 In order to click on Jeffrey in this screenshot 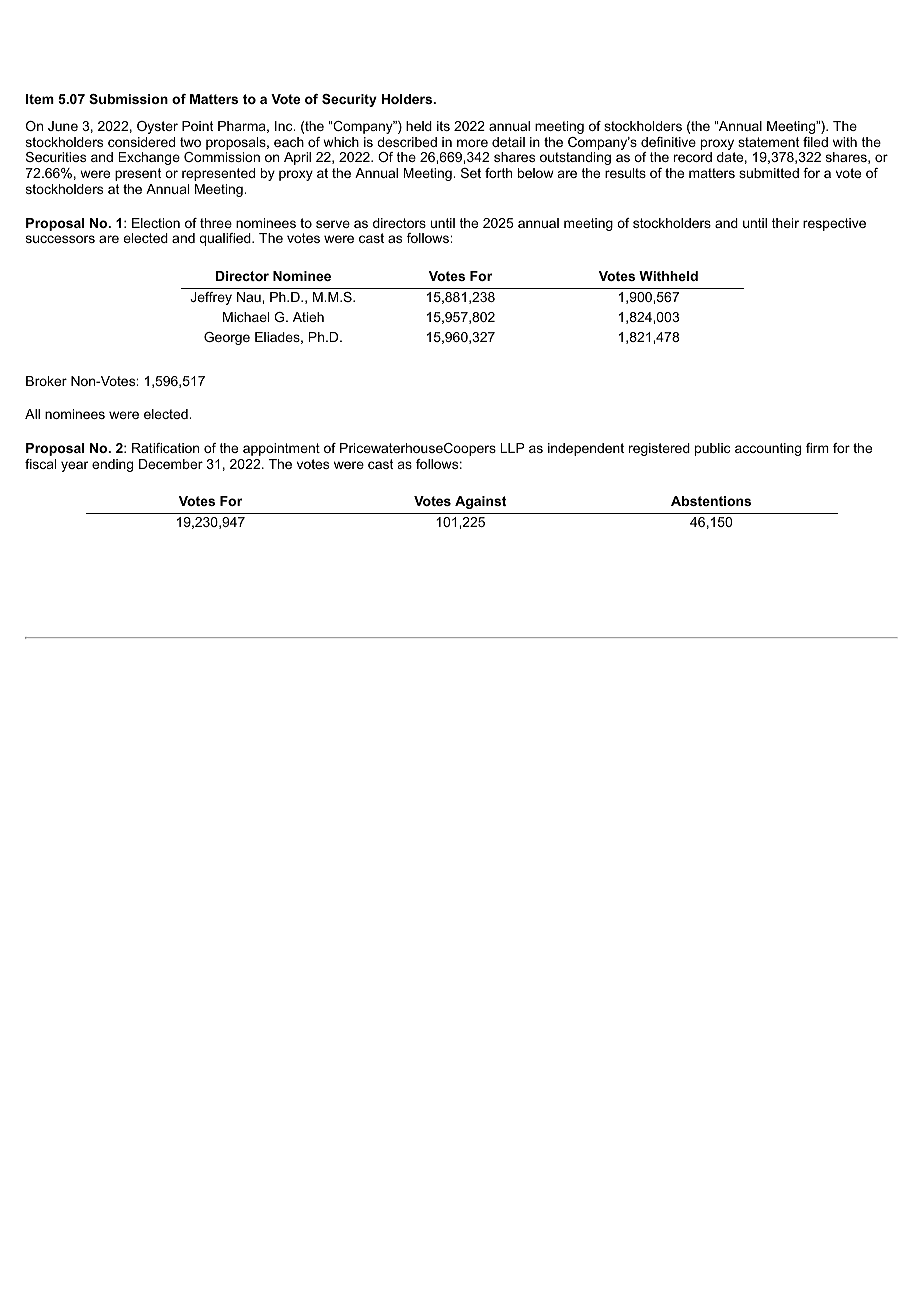, I will do `click(211, 298)`.
